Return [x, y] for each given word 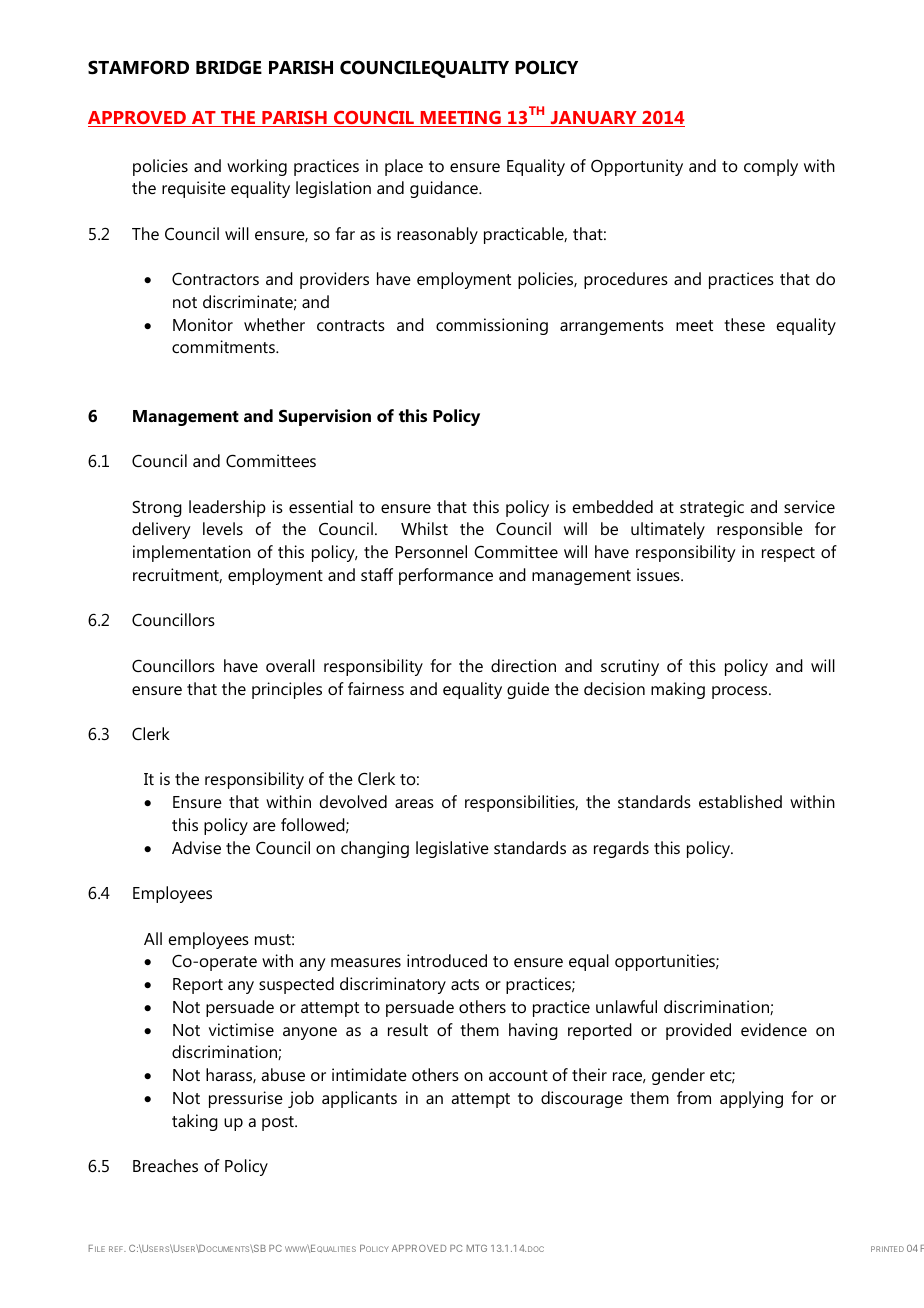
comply [771, 167]
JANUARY [593, 119]
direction [523, 665]
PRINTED [887, 1249]
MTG [477, 1248]
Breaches [165, 1165]
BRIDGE [229, 67]
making [678, 690]
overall [290, 665]
